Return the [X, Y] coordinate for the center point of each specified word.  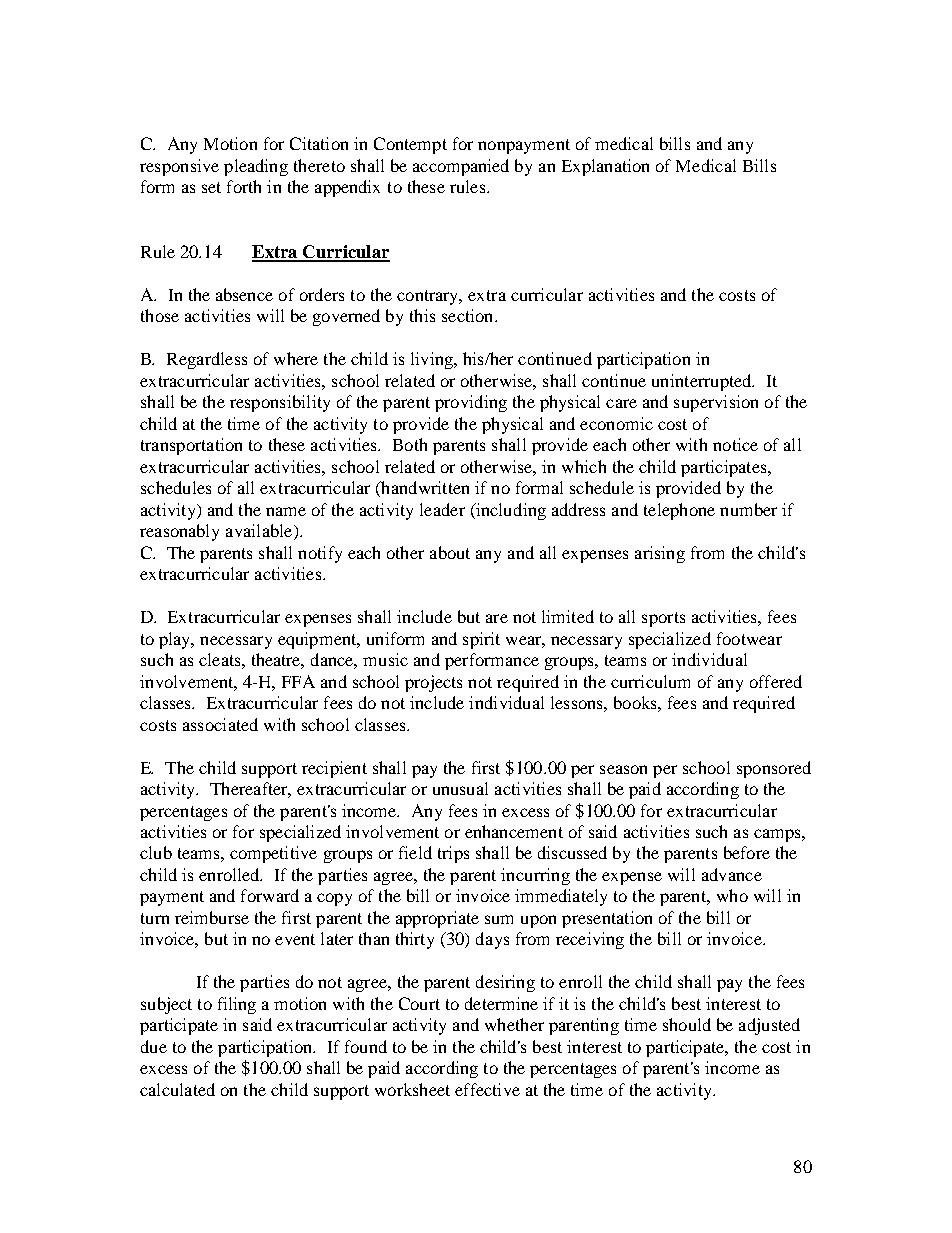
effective [487, 1089]
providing [471, 403]
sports [663, 619]
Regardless [207, 360]
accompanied [461, 167]
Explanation [605, 167]
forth [244, 186]
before [747, 852]
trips [453, 854]
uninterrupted [703, 382]
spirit [481, 640]
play [176, 640]
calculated [177, 1089]
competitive [273, 854]
